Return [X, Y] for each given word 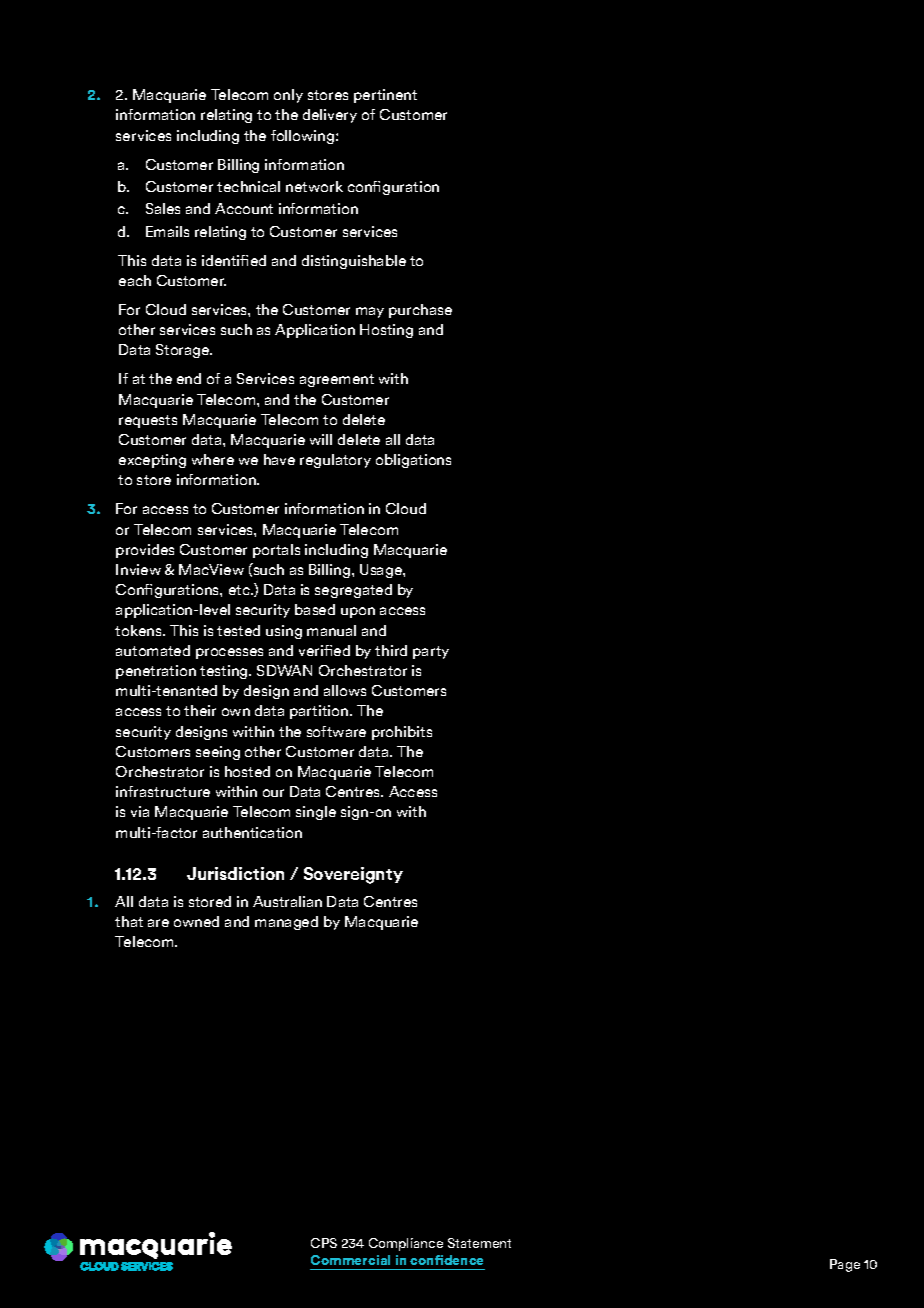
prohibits [402, 733]
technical [248, 186]
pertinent [385, 96]
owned [196, 921]
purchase [420, 311]
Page [845, 1265]
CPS [324, 1243]
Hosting [386, 331]
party [431, 652]
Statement [479, 1243]
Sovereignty [353, 875]
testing [225, 672]
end [189, 378]
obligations [413, 461]
